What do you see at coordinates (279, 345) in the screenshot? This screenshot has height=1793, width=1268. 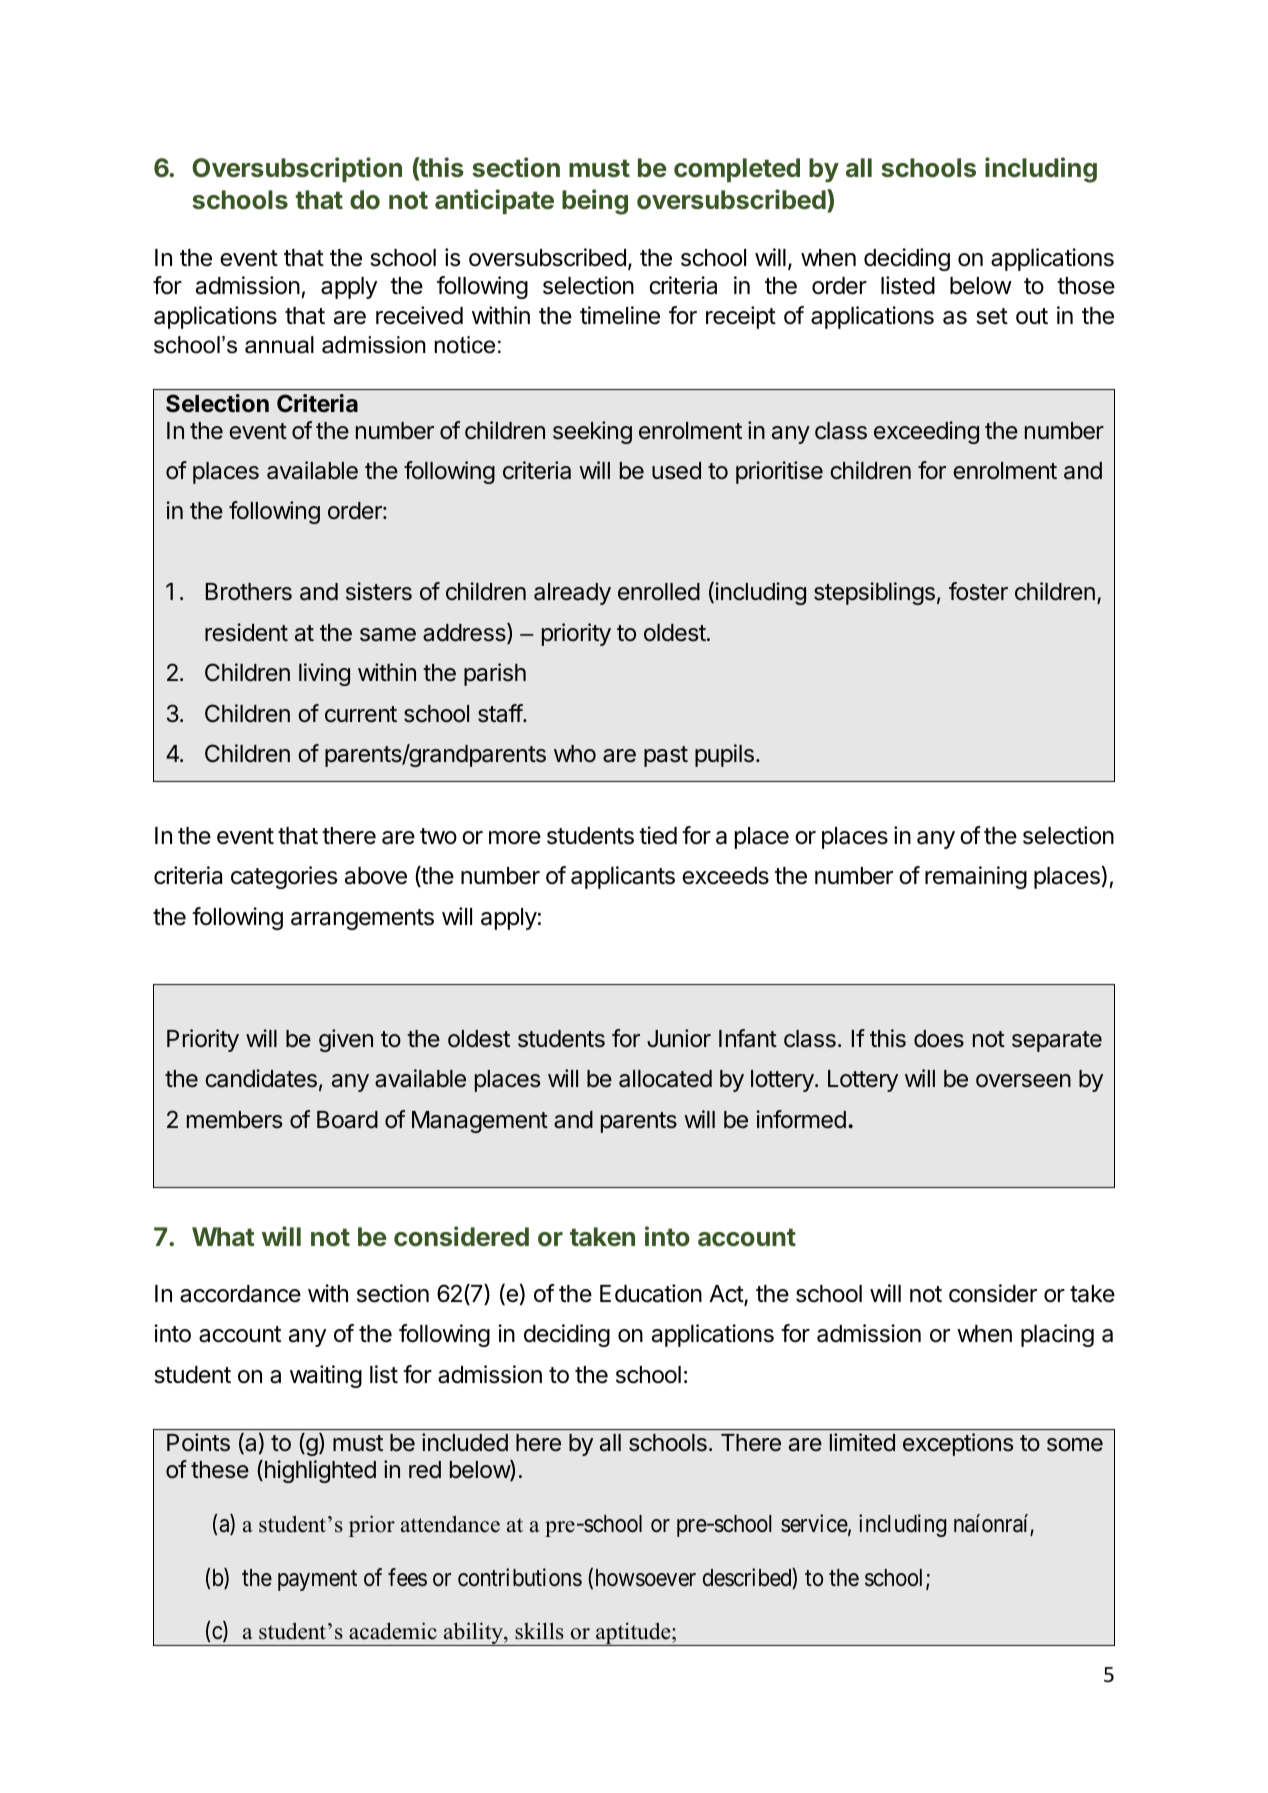 I see `annual` at bounding box center [279, 345].
